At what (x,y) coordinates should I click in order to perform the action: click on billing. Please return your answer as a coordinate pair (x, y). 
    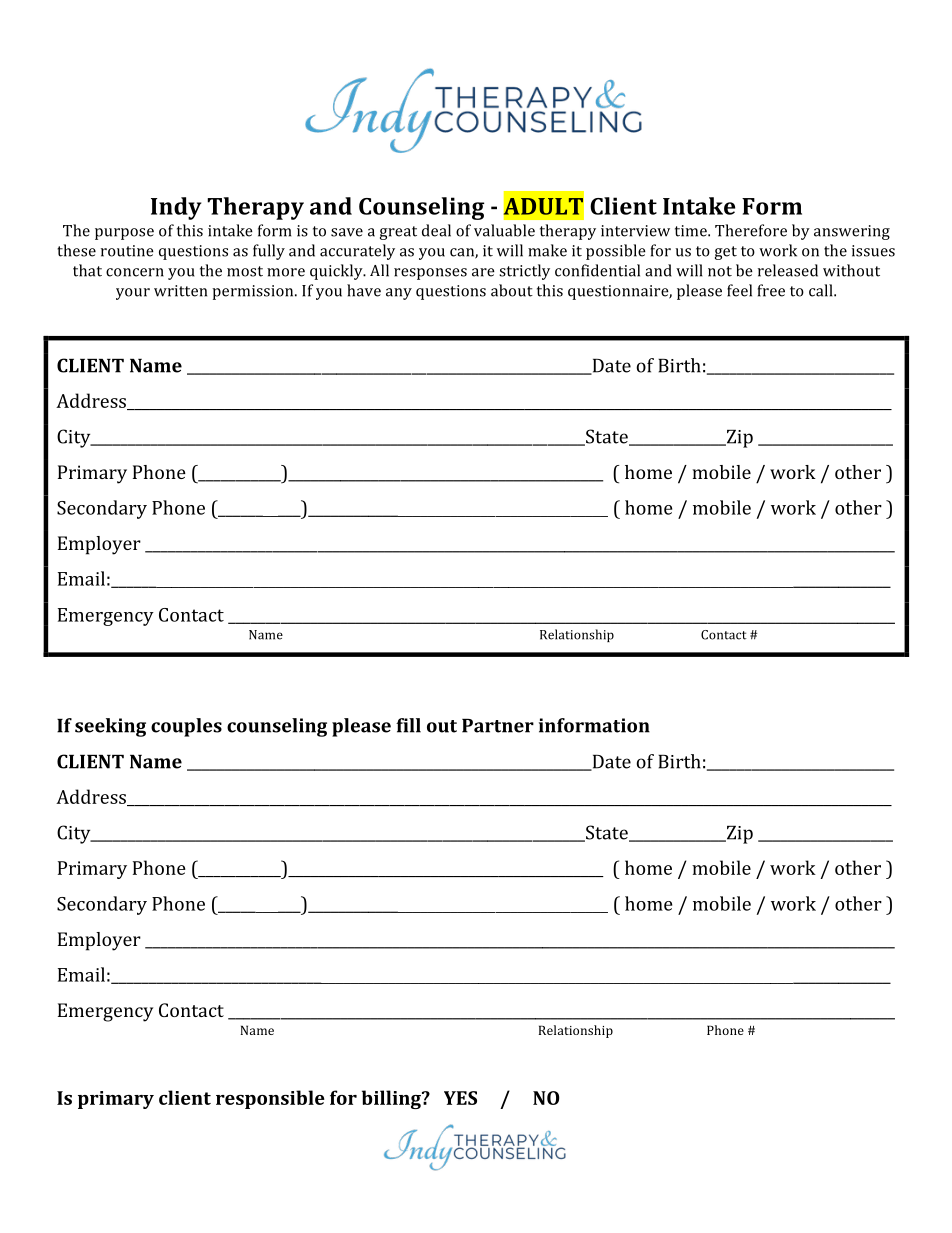
    Looking at the image, I should click on (392, 1099).
